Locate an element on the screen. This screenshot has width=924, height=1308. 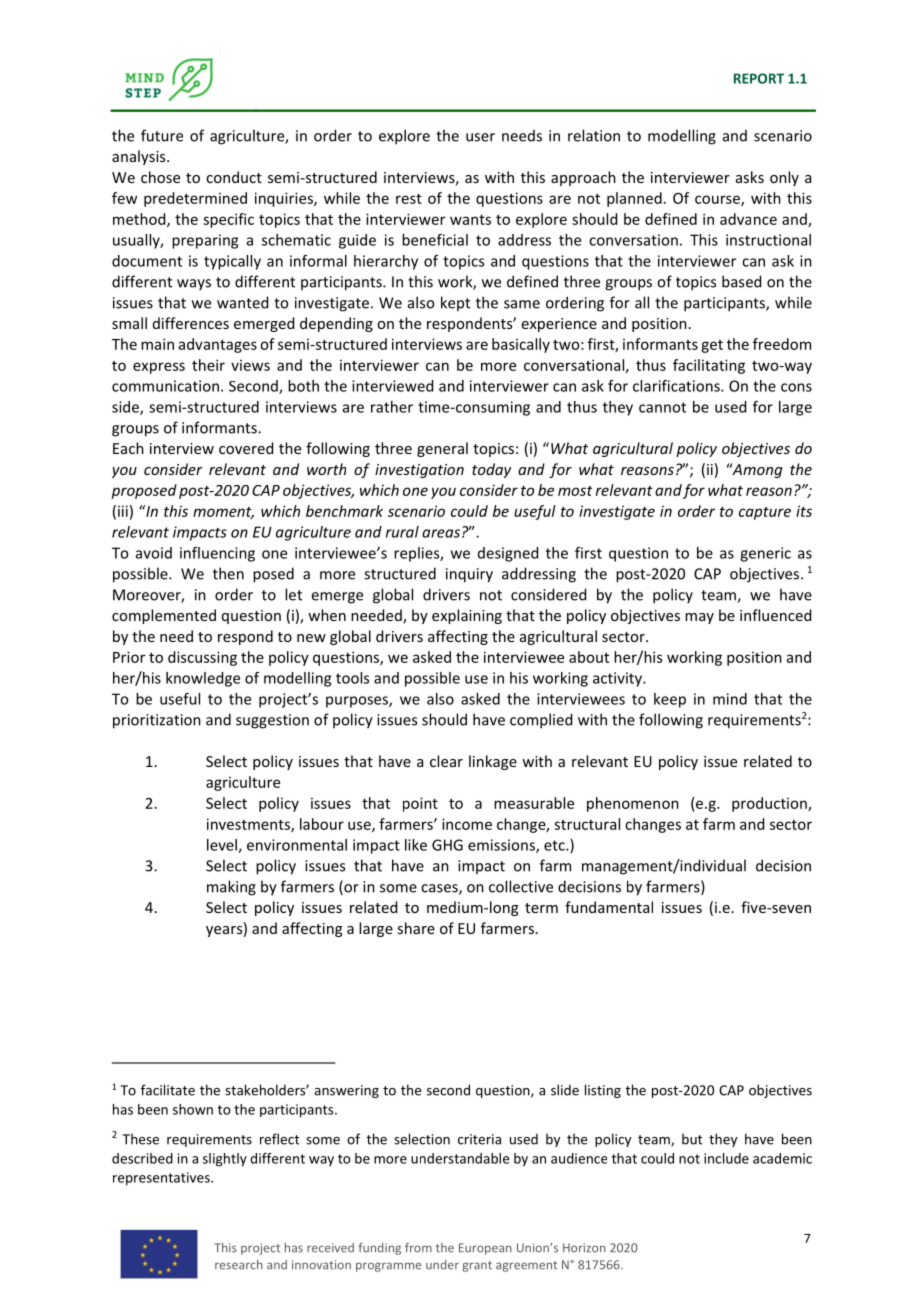
their is located at coordinates (208, 365).
